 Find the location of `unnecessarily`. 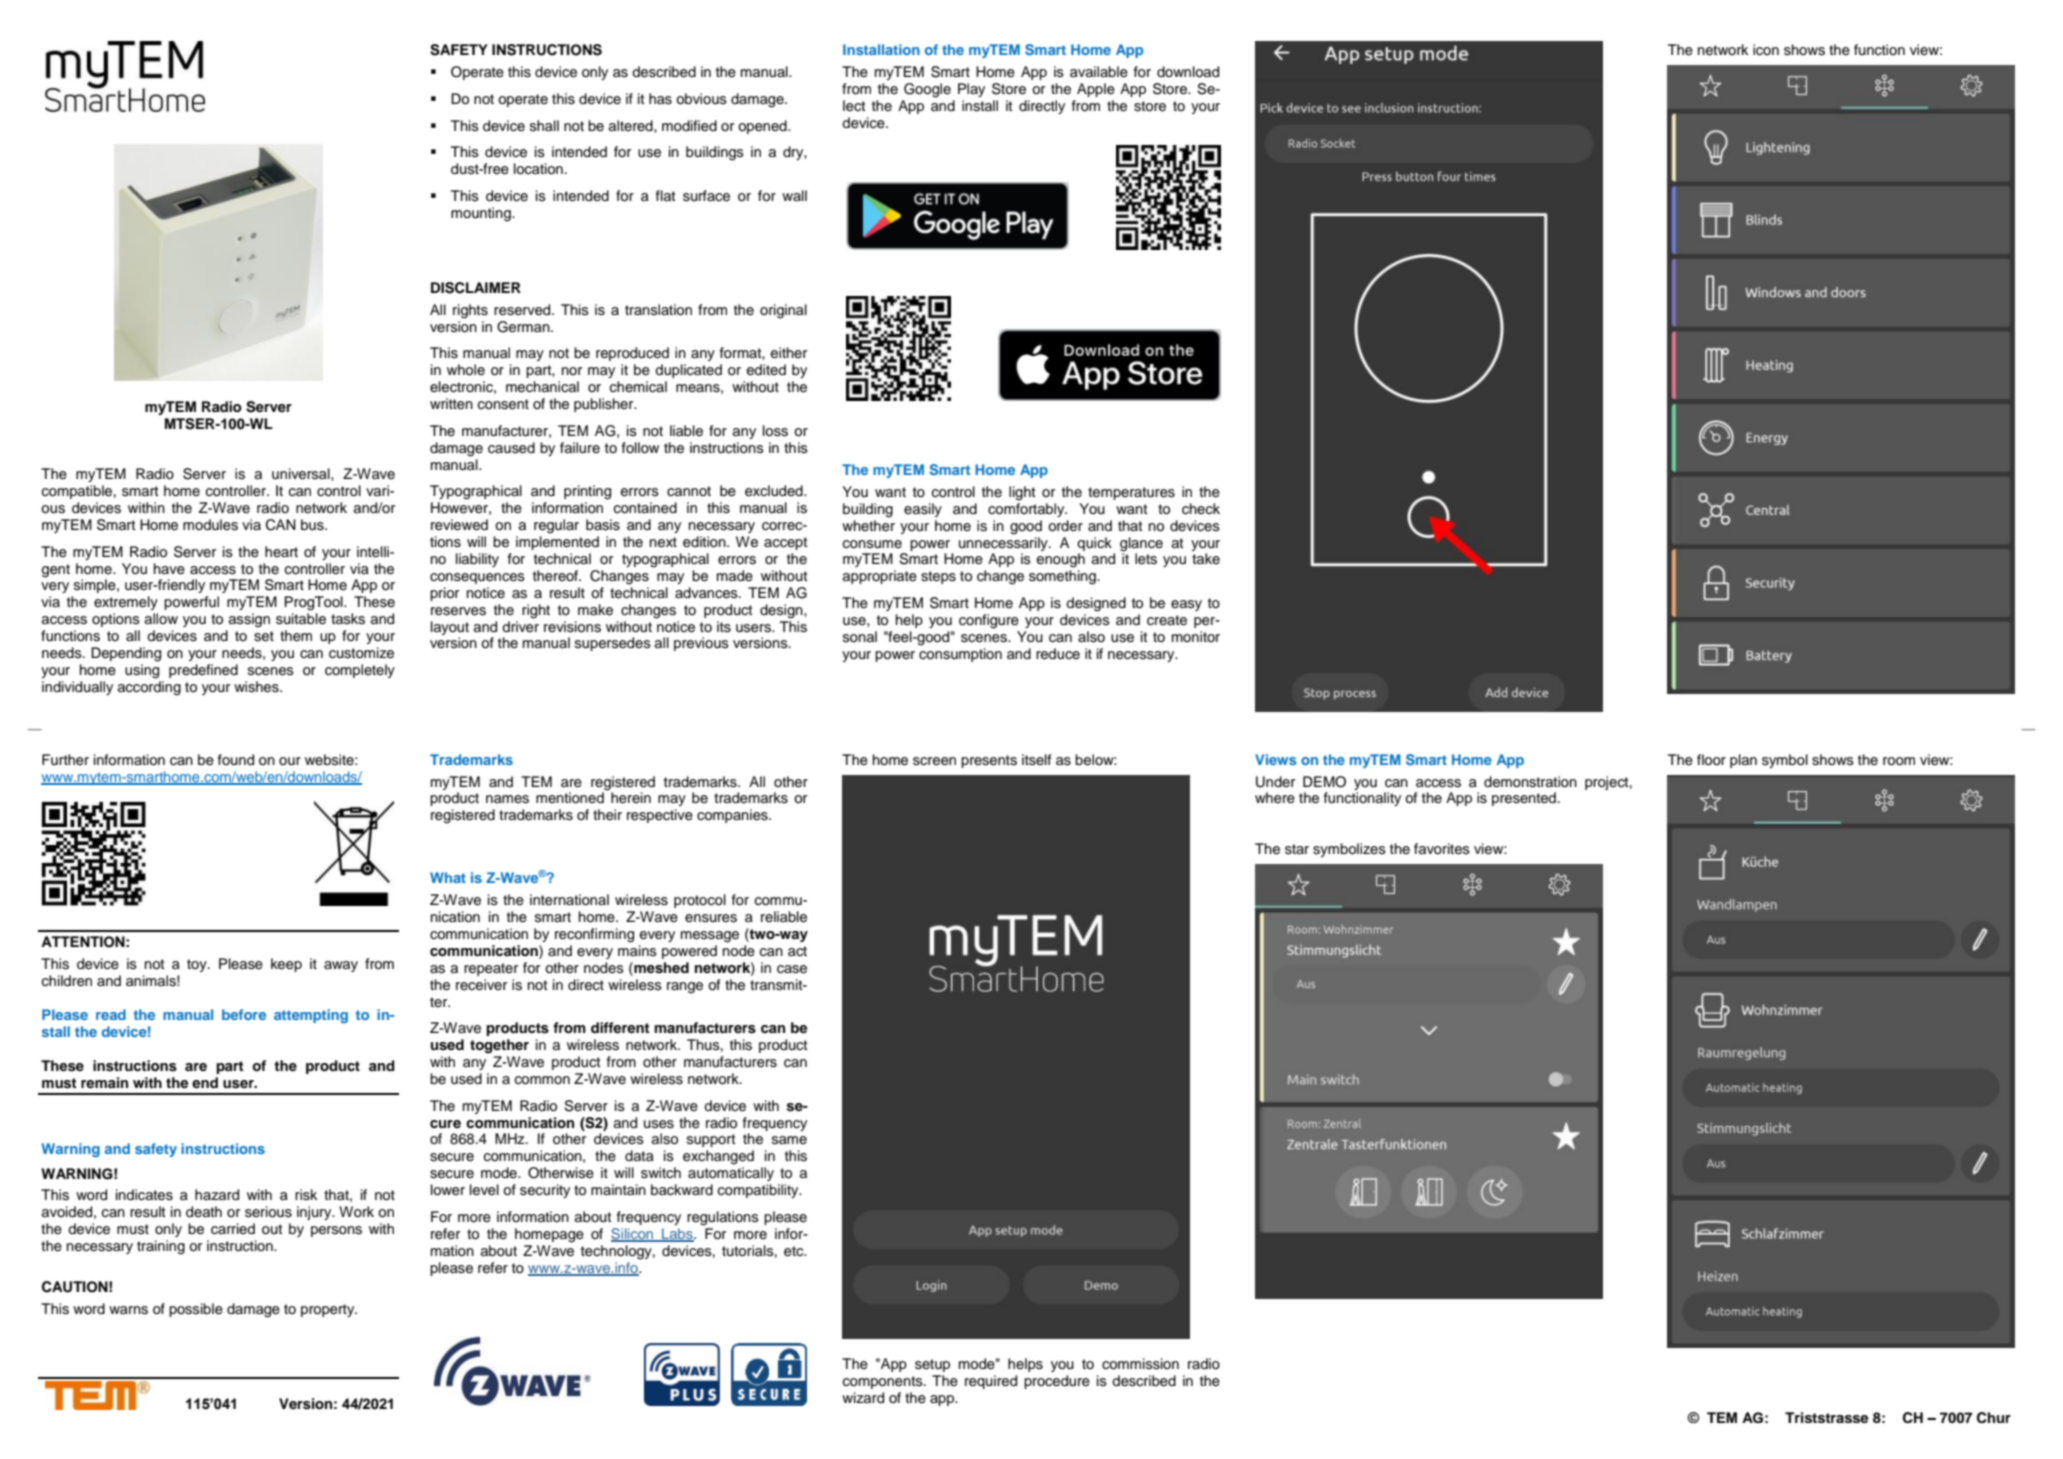

unnecessarily is located at coordinates (1004, 542).
